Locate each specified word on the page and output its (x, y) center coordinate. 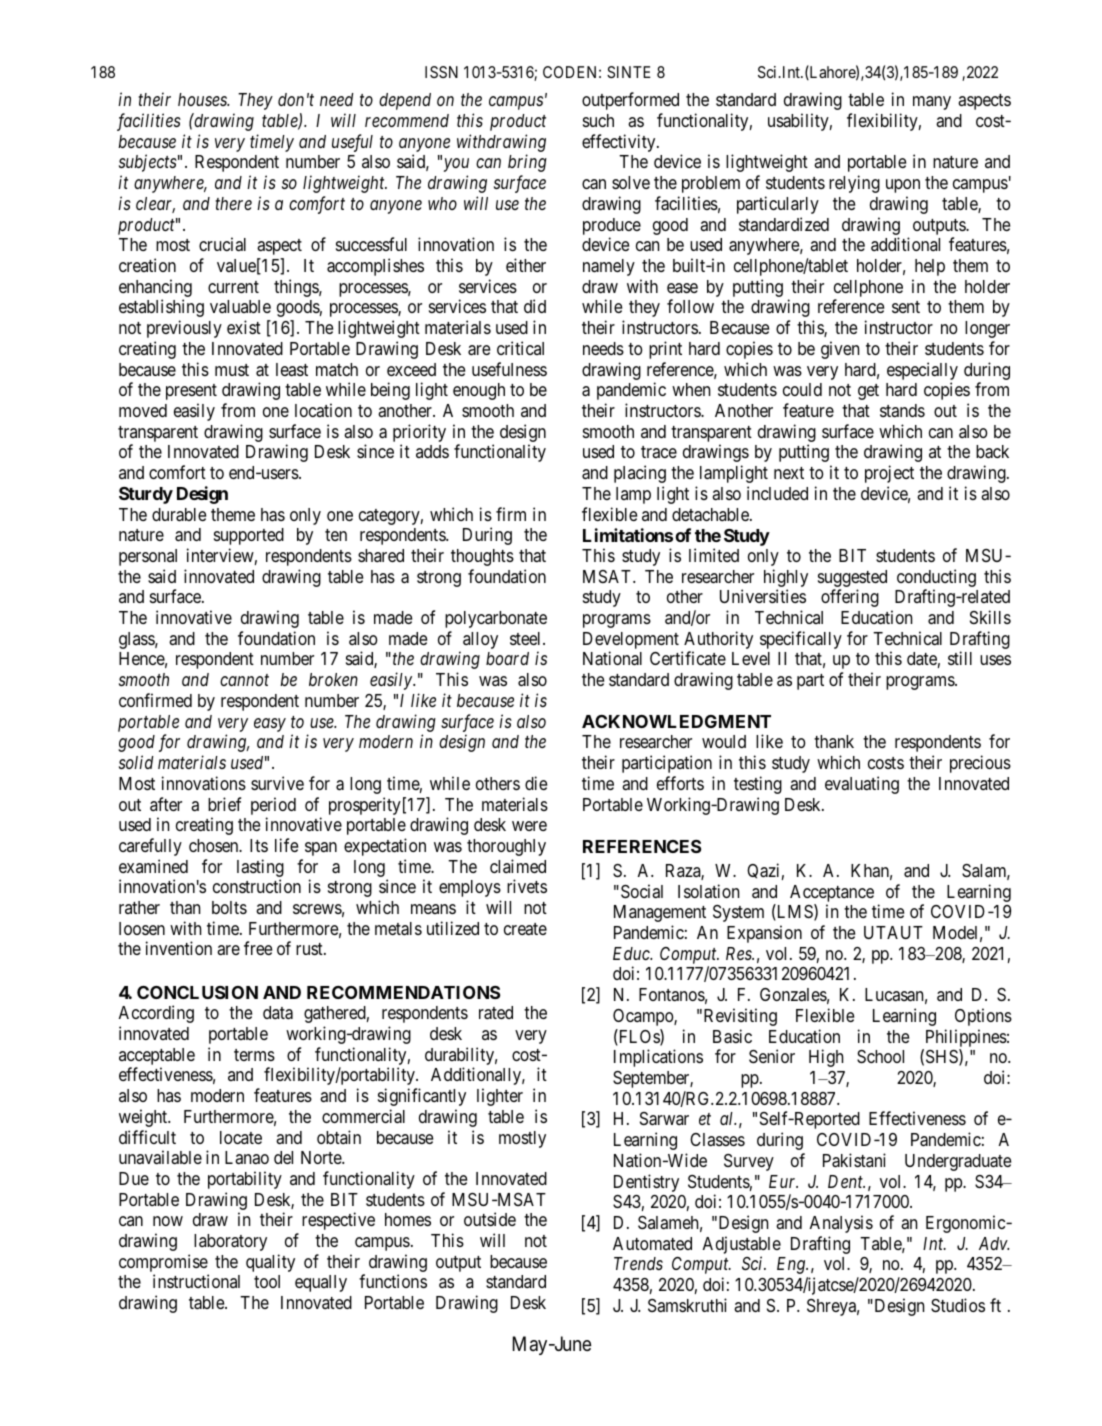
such (598, 120)
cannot (244, 680)
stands (902, 410)
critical (520, 348)
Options (983, 1017)
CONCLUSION (197, 992)
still (960, 658)
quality (270, 1263)
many (932, 103)
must (232, 370)
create (525, 929)
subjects (148, 163)
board (507, 658)
